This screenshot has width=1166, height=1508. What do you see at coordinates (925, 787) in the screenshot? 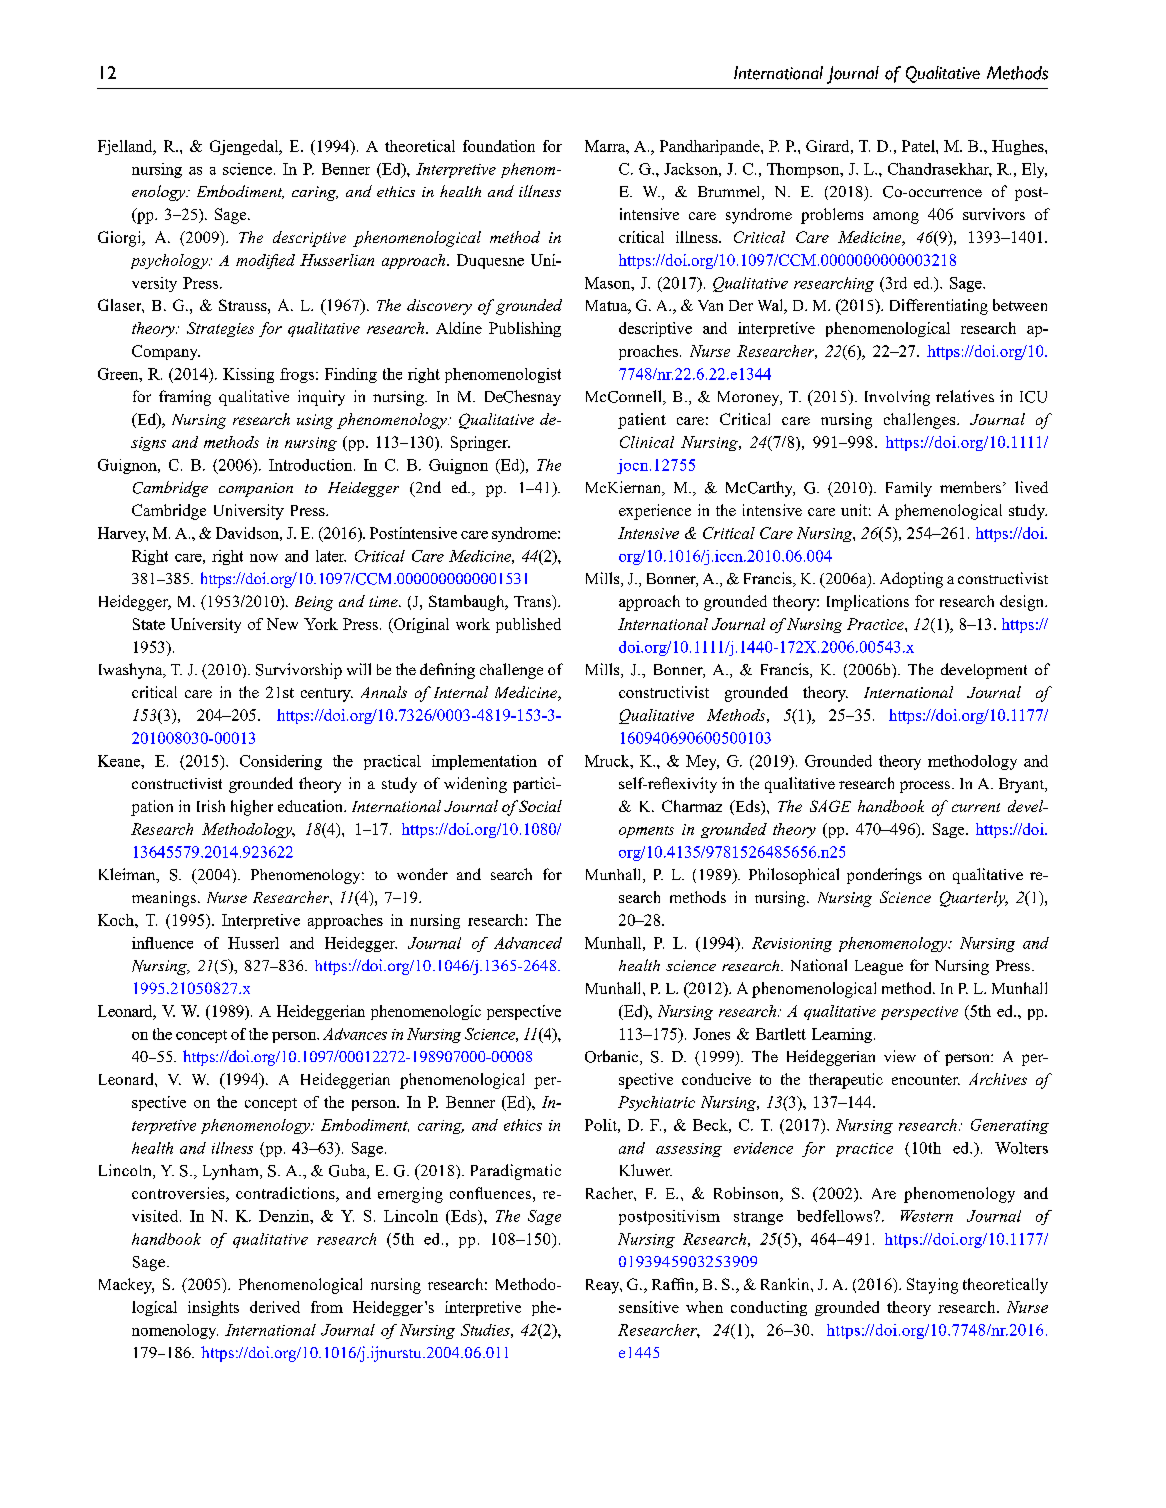
I see `process` at bounding box center [925, 787].
